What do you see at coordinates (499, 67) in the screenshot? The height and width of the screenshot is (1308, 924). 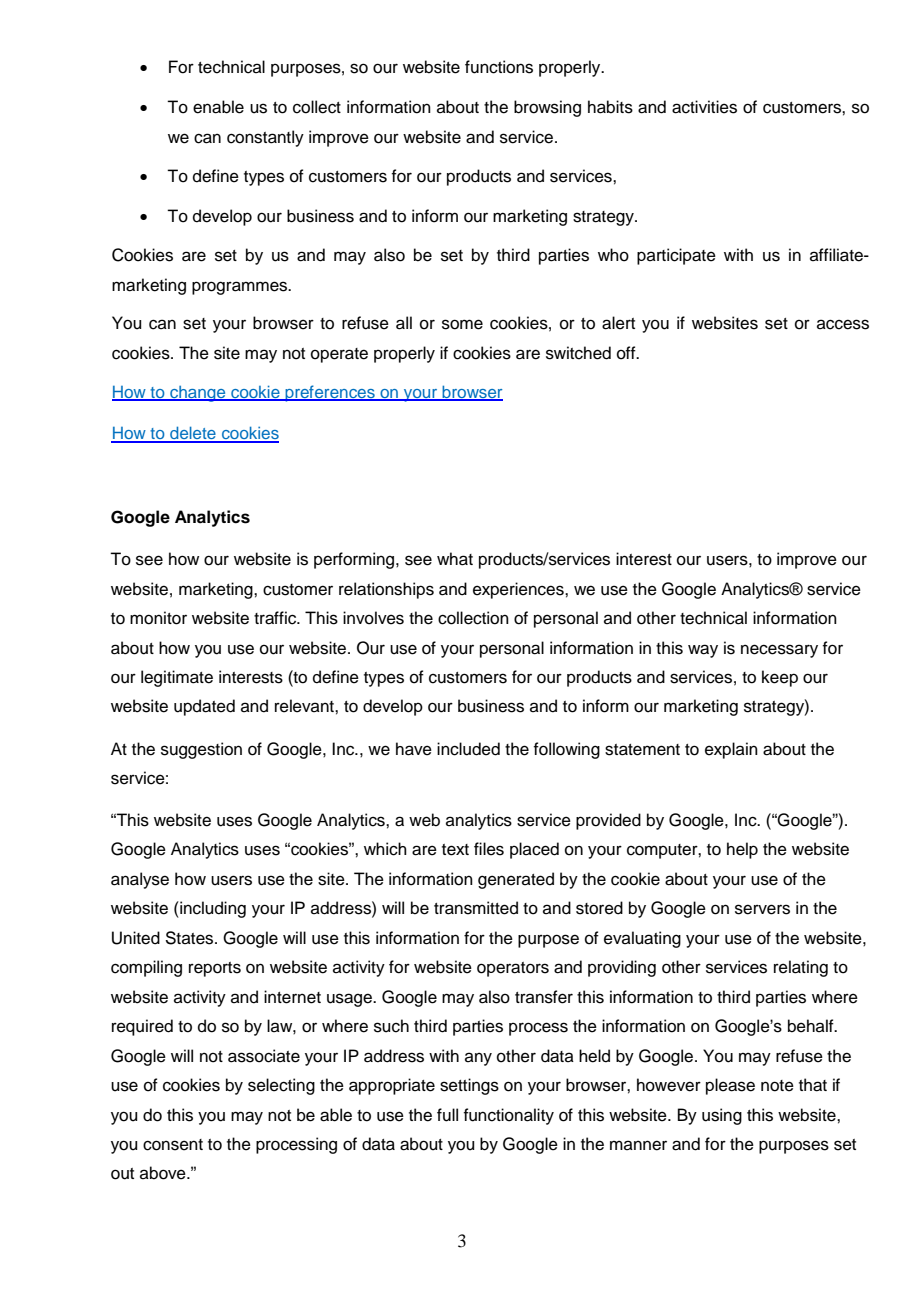 I see `functions` at bounding box center [499, 67].
